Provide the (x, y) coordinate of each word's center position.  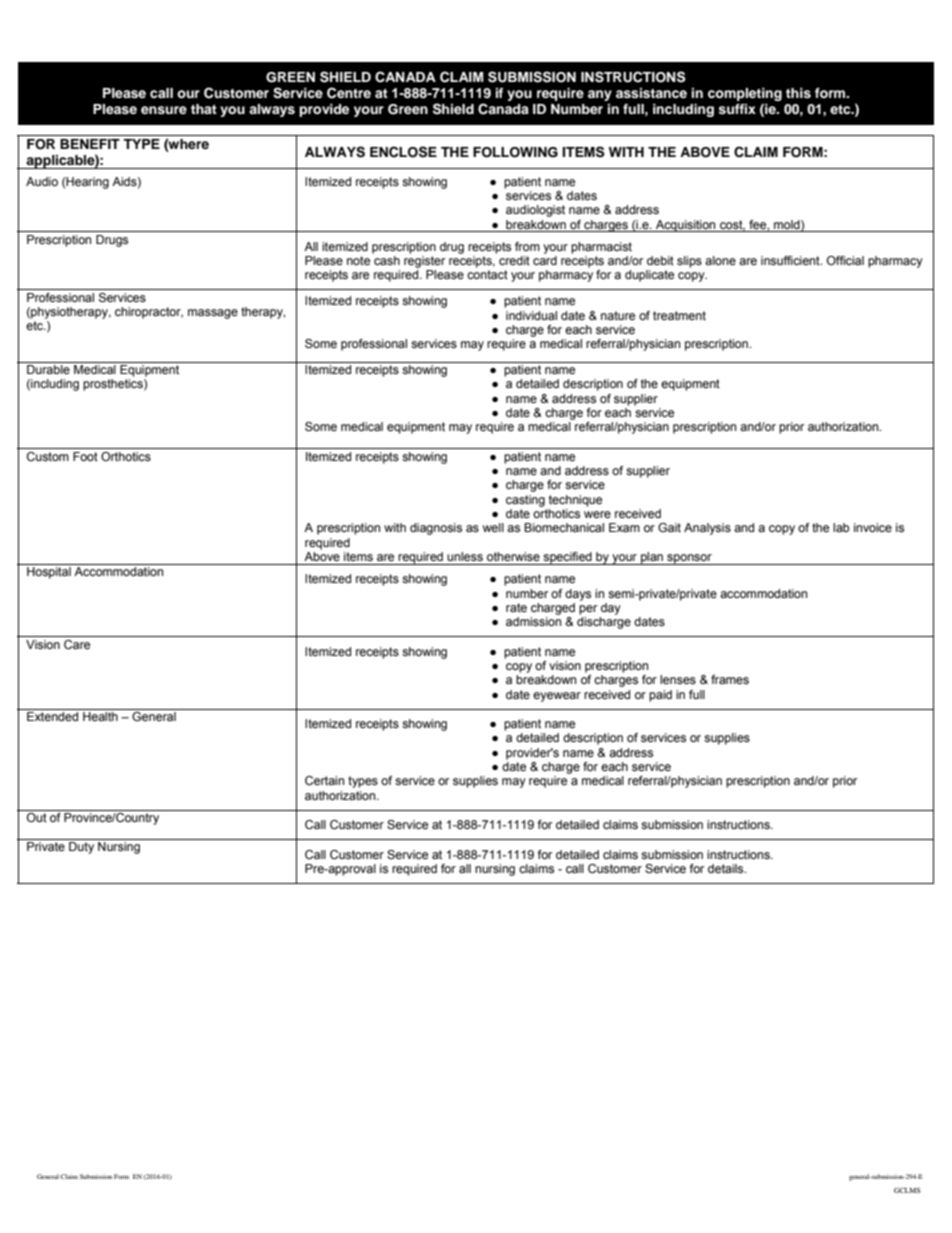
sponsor (689, 559)
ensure (164, 110)
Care (77, 644)
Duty (81, 848)
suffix (737, 109)
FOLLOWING (515, 152)
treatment (679, 315)
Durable (48, 369)
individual (531, 315)
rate (516, 607)
